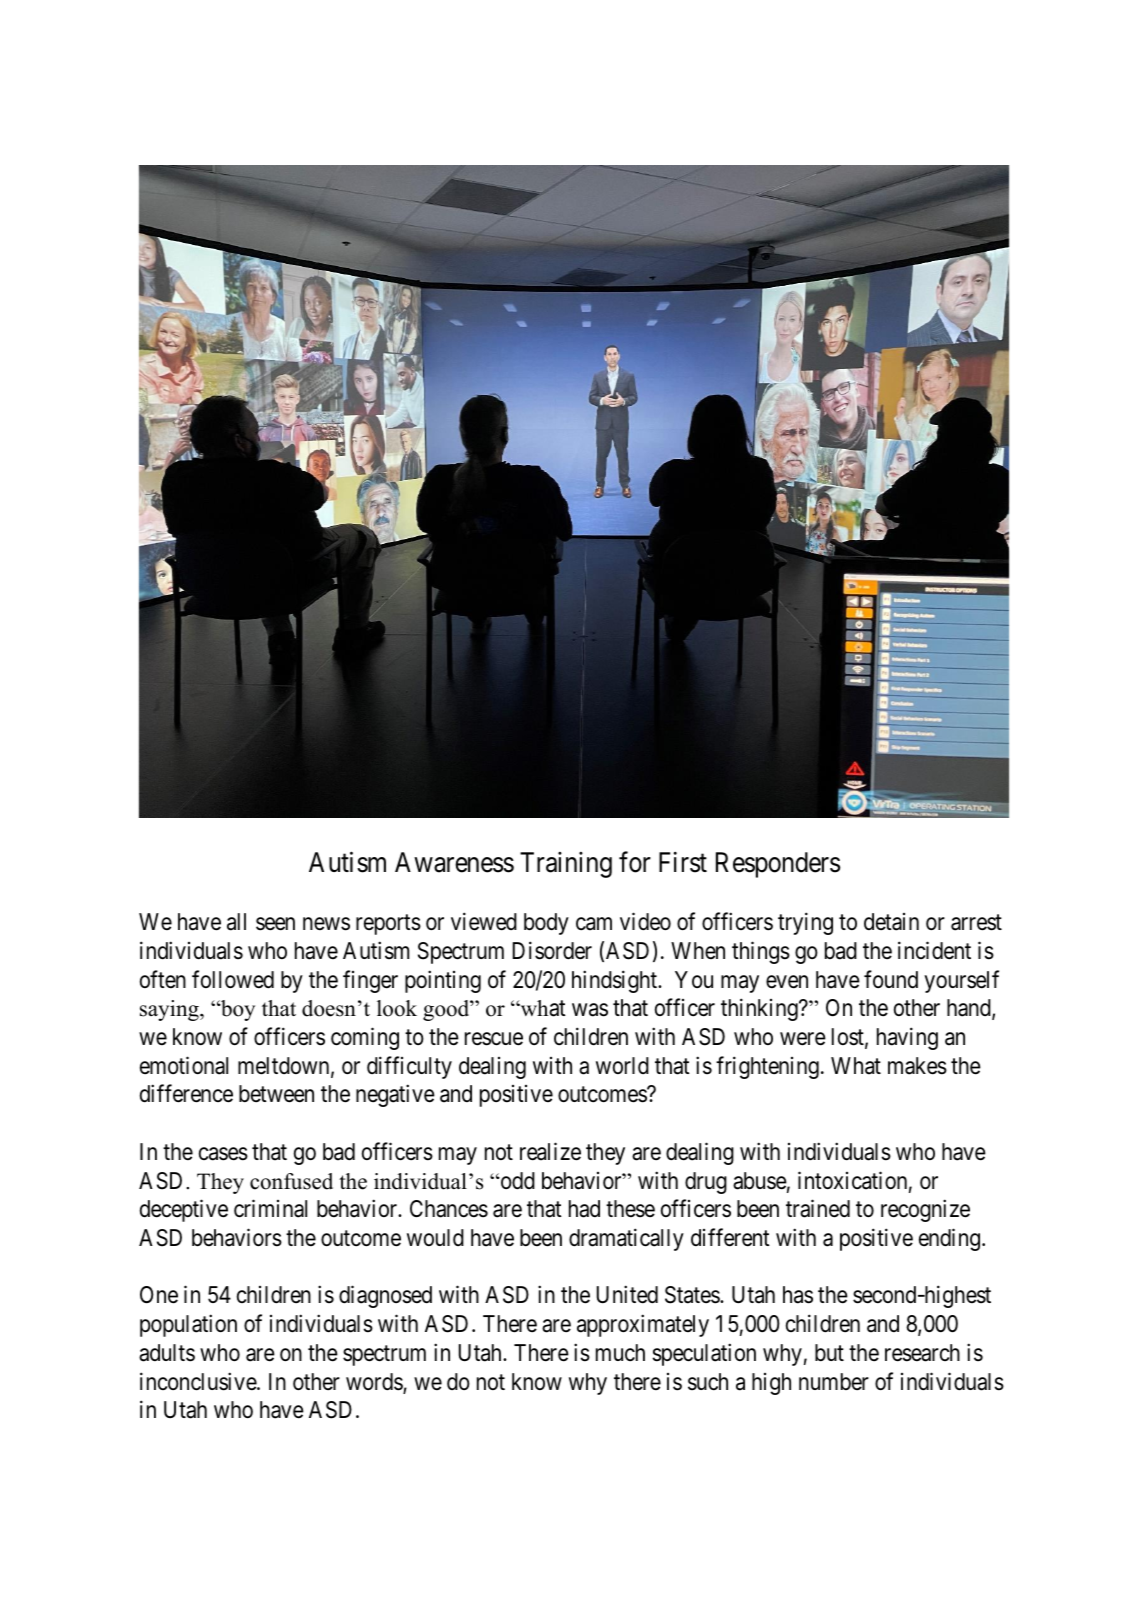  I want to click on makes, so click(917, 1066).
